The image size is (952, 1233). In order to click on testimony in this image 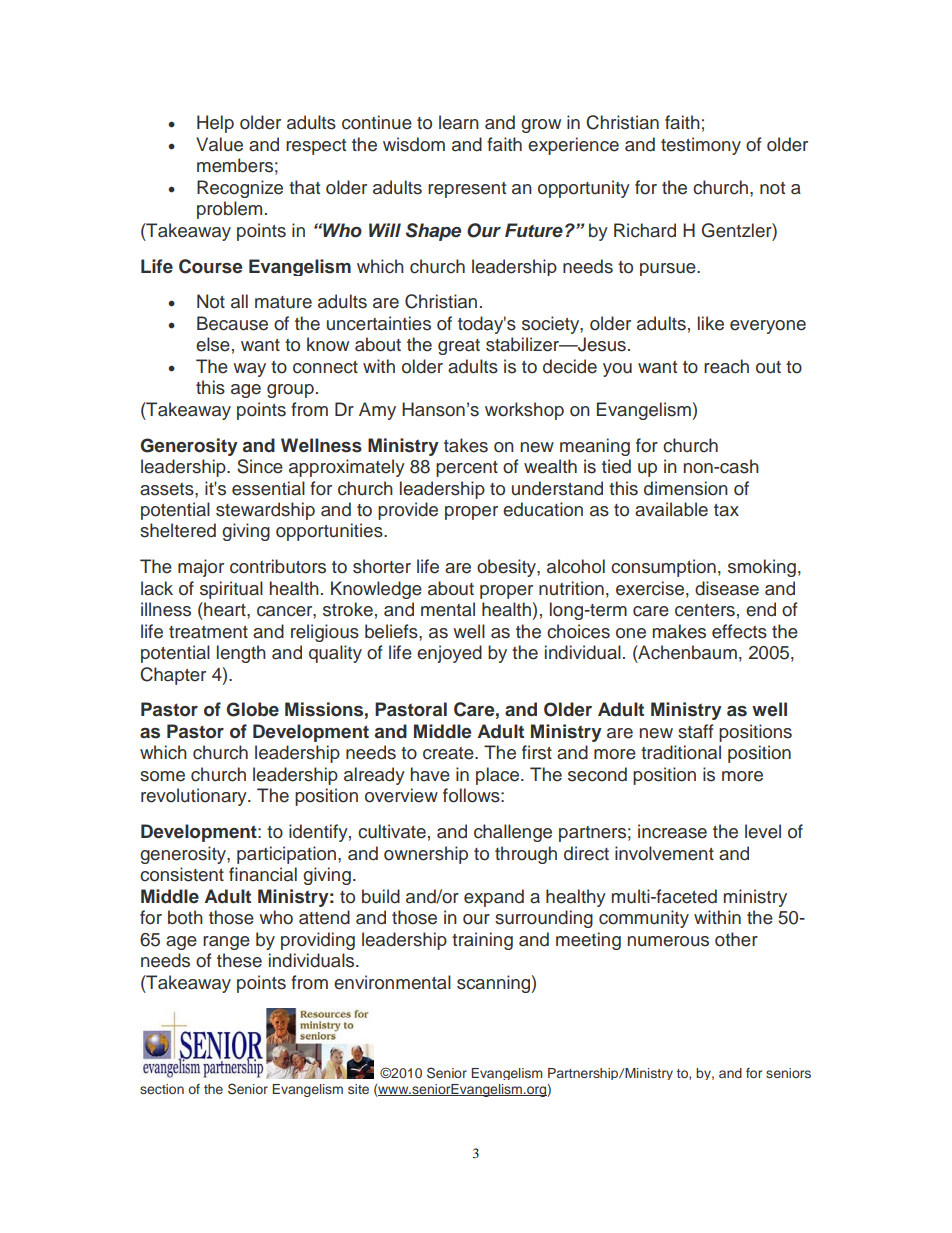, I will do `click(701, 146)`.
